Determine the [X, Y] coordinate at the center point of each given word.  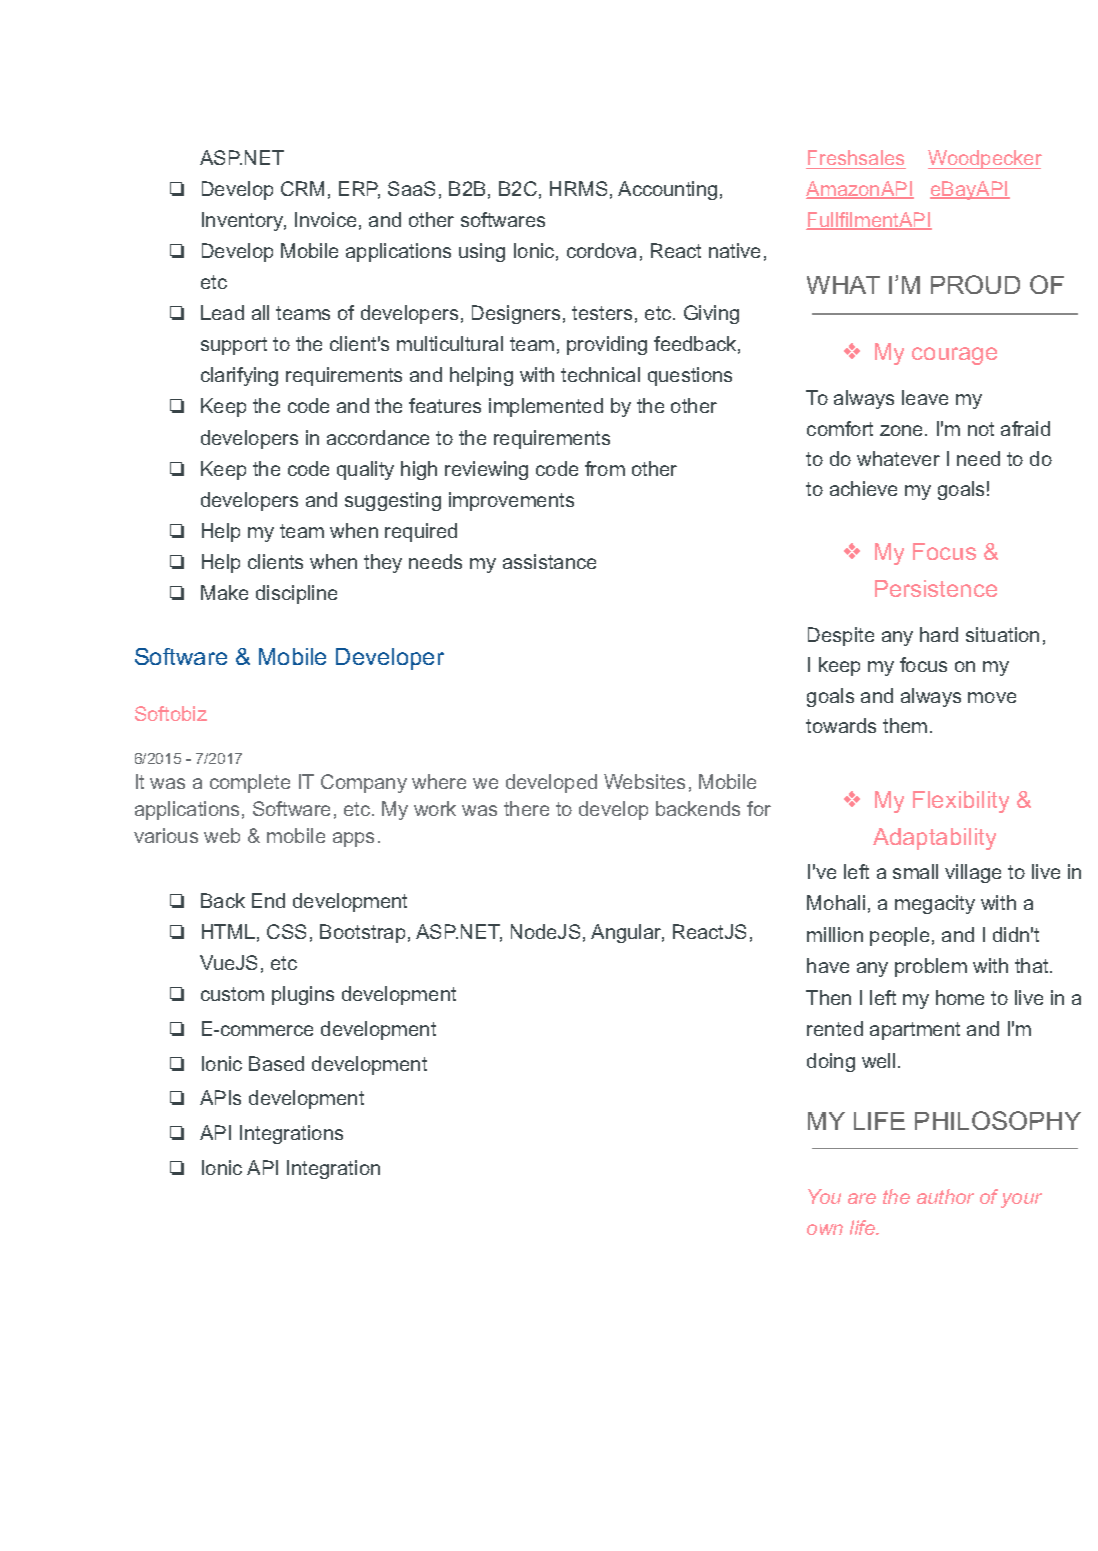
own [825, 1229]
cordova [601, 250]
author [945, 1196]
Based [276, 1063]
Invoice [325, 219]
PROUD [975, 284]
